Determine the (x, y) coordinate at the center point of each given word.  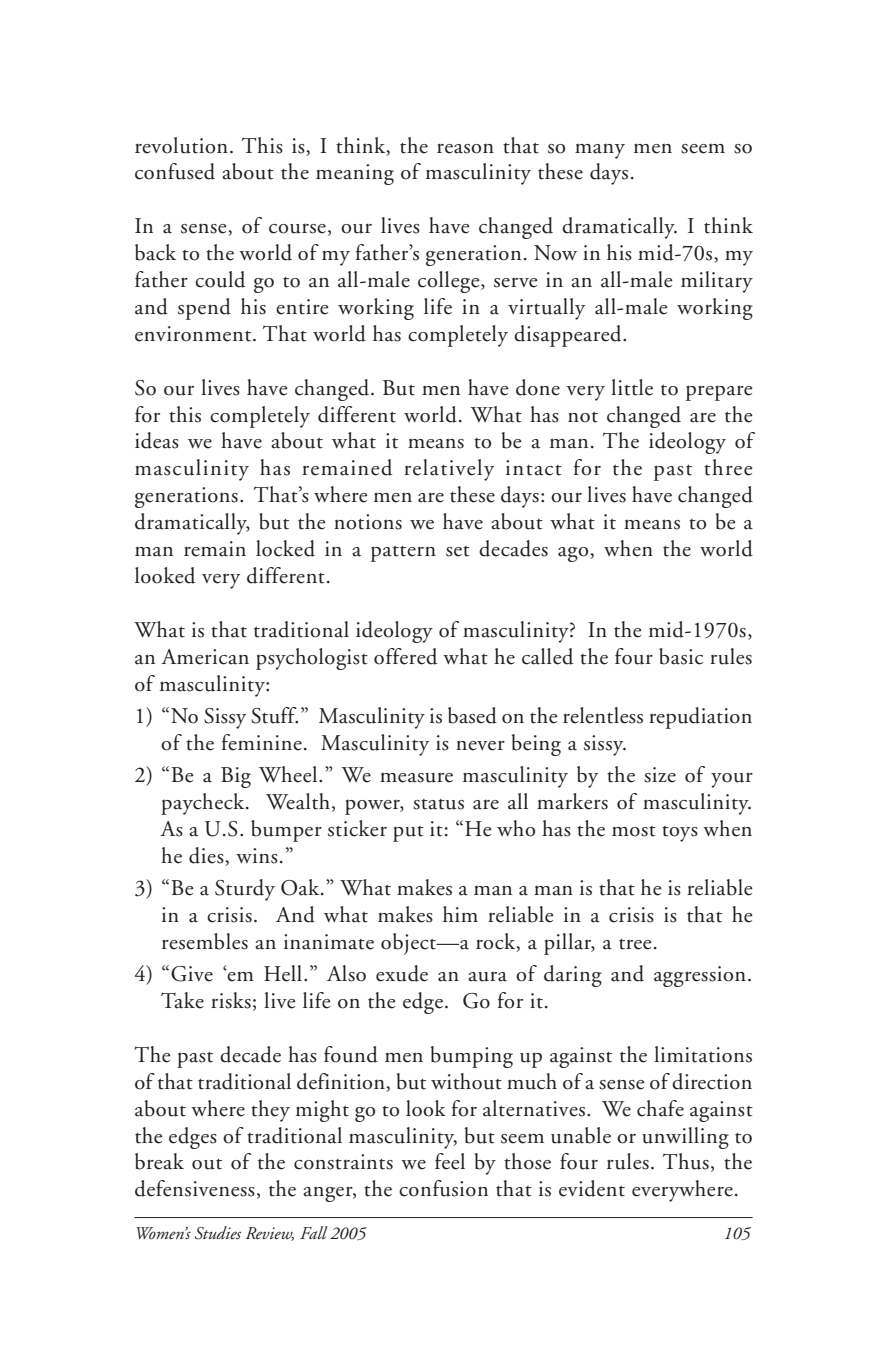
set (458, 551)
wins (257, 856)
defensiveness (195, 1188)
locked (285, 548)
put (408, 834)
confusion (443, 1188)
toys (680, 834)
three (728, 467)
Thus (686, 1161)
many (600, 151)
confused (175, 171)
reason (465, 149)
